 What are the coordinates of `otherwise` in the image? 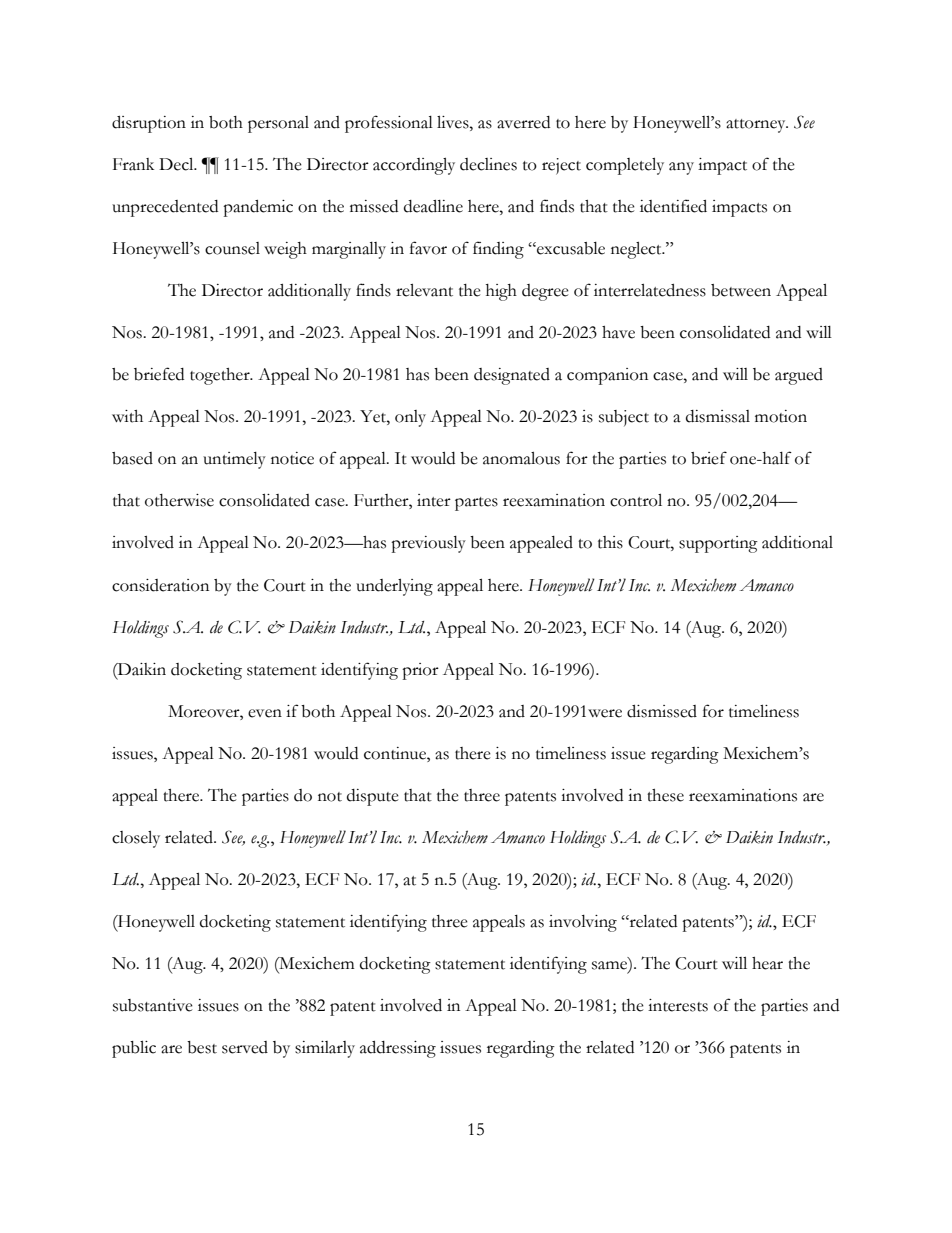 It's located at (179, 500).
